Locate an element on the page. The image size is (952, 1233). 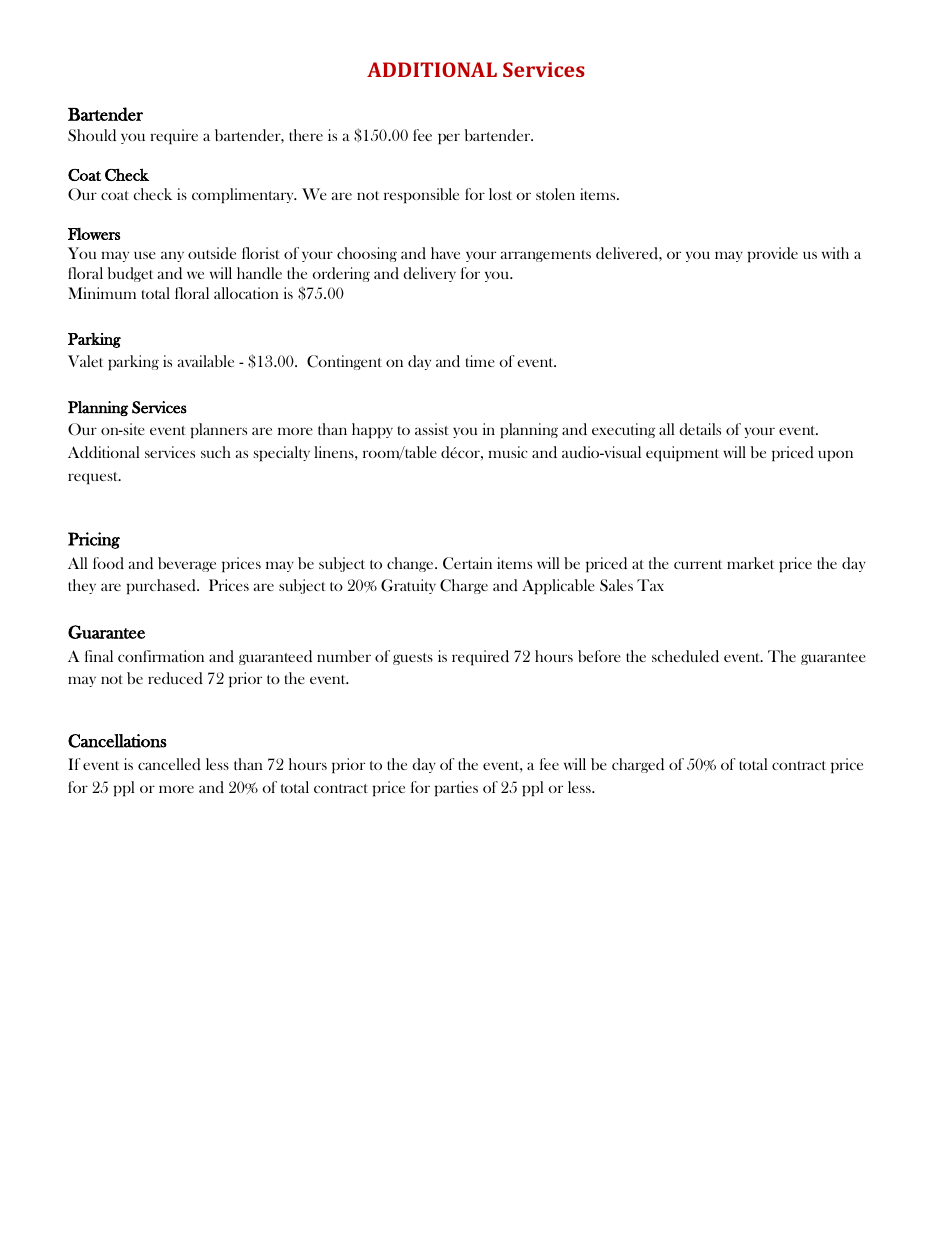
stolen is located at coordinates (555, 194).
